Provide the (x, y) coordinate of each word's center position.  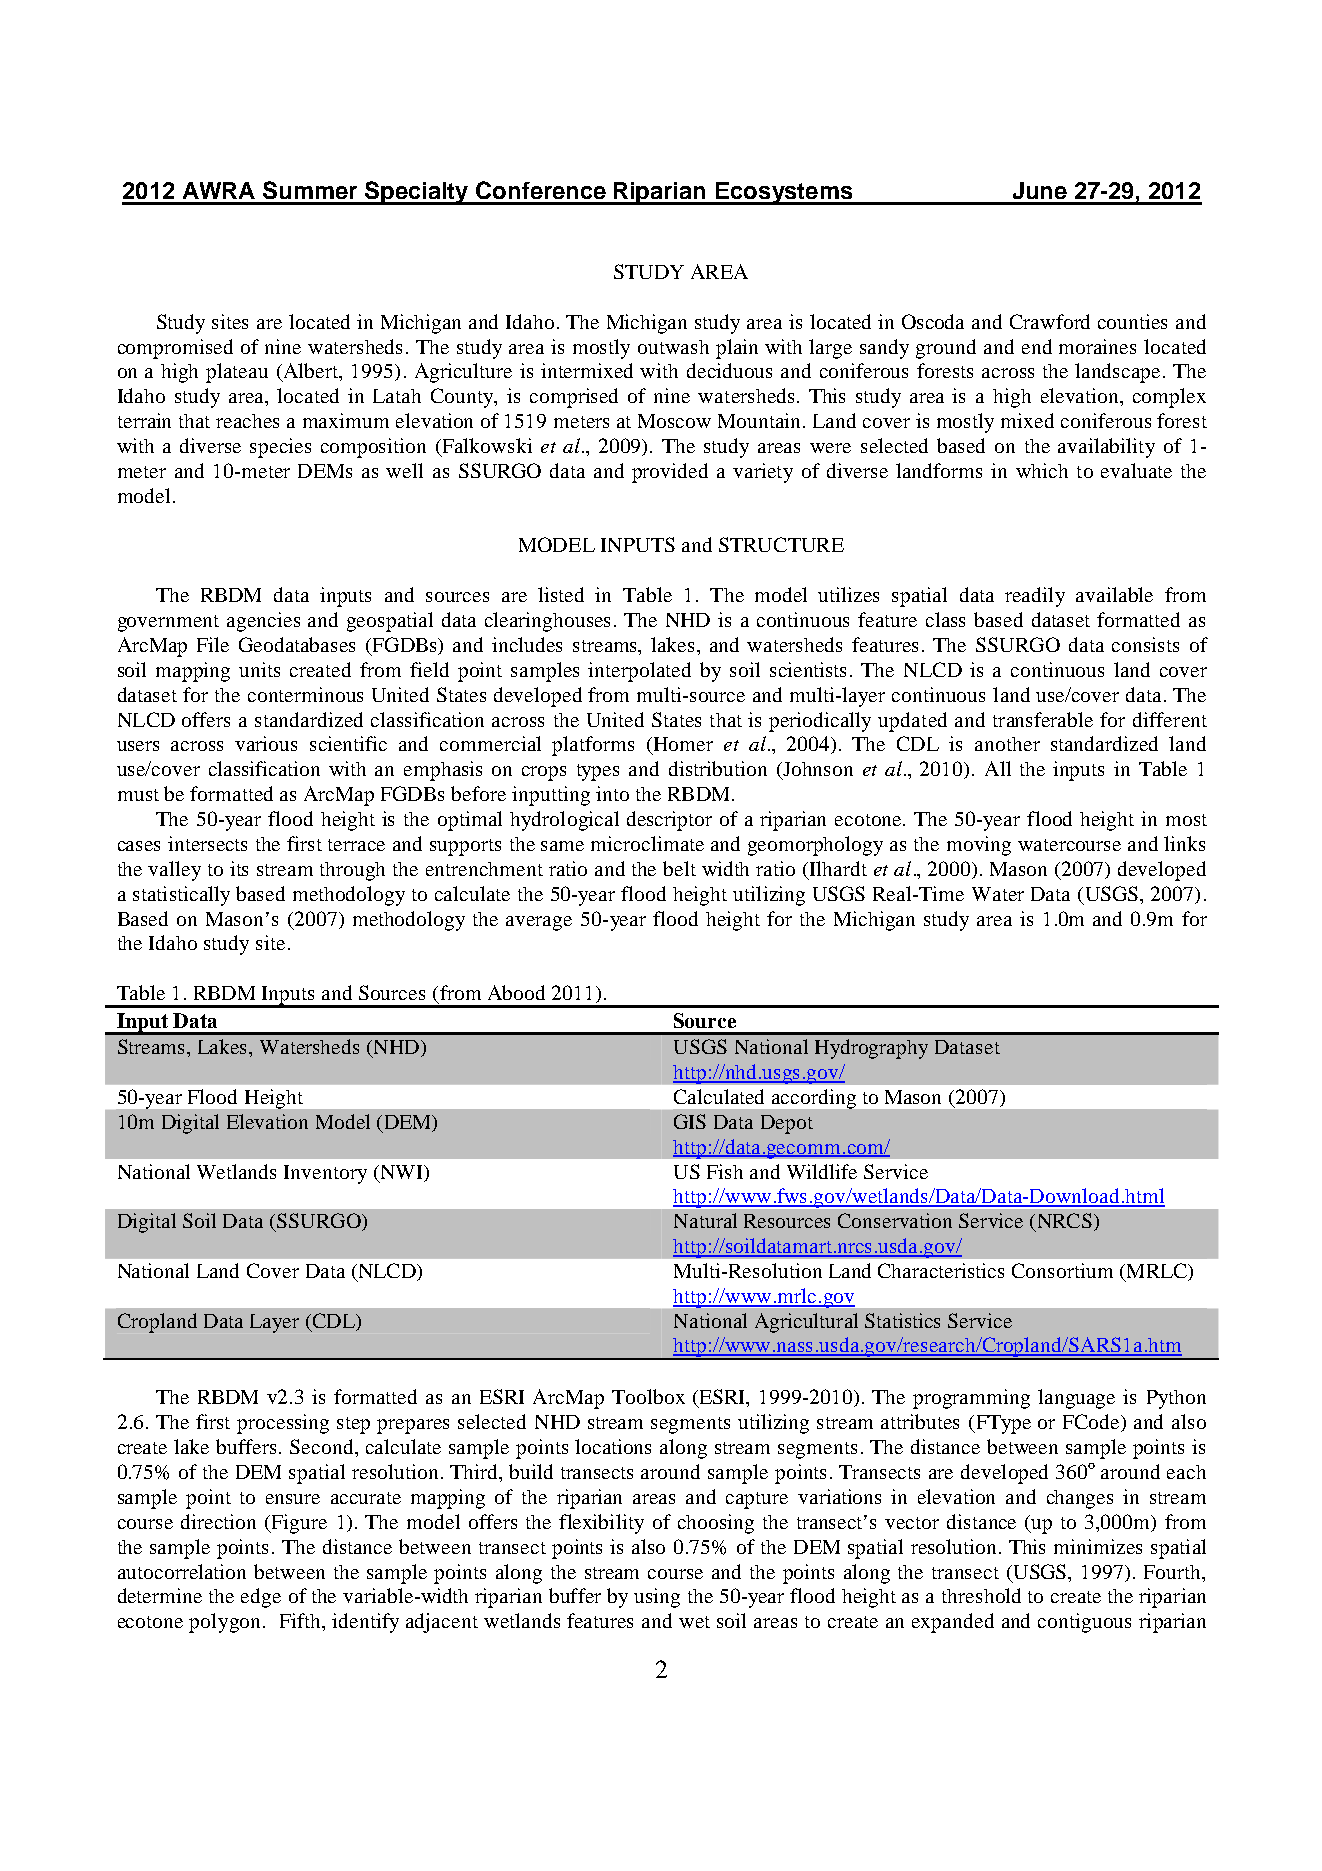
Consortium (1062, 1270)
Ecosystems (784, 193)
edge (261, 1598)
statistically (181, 896)
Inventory (325, 1174)
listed (561, 594)
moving (979, 846)
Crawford (1050, 321)
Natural (705, 1220)
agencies (263, 622)
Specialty (417, 193)
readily (1035, 597)
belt (679, 868)
